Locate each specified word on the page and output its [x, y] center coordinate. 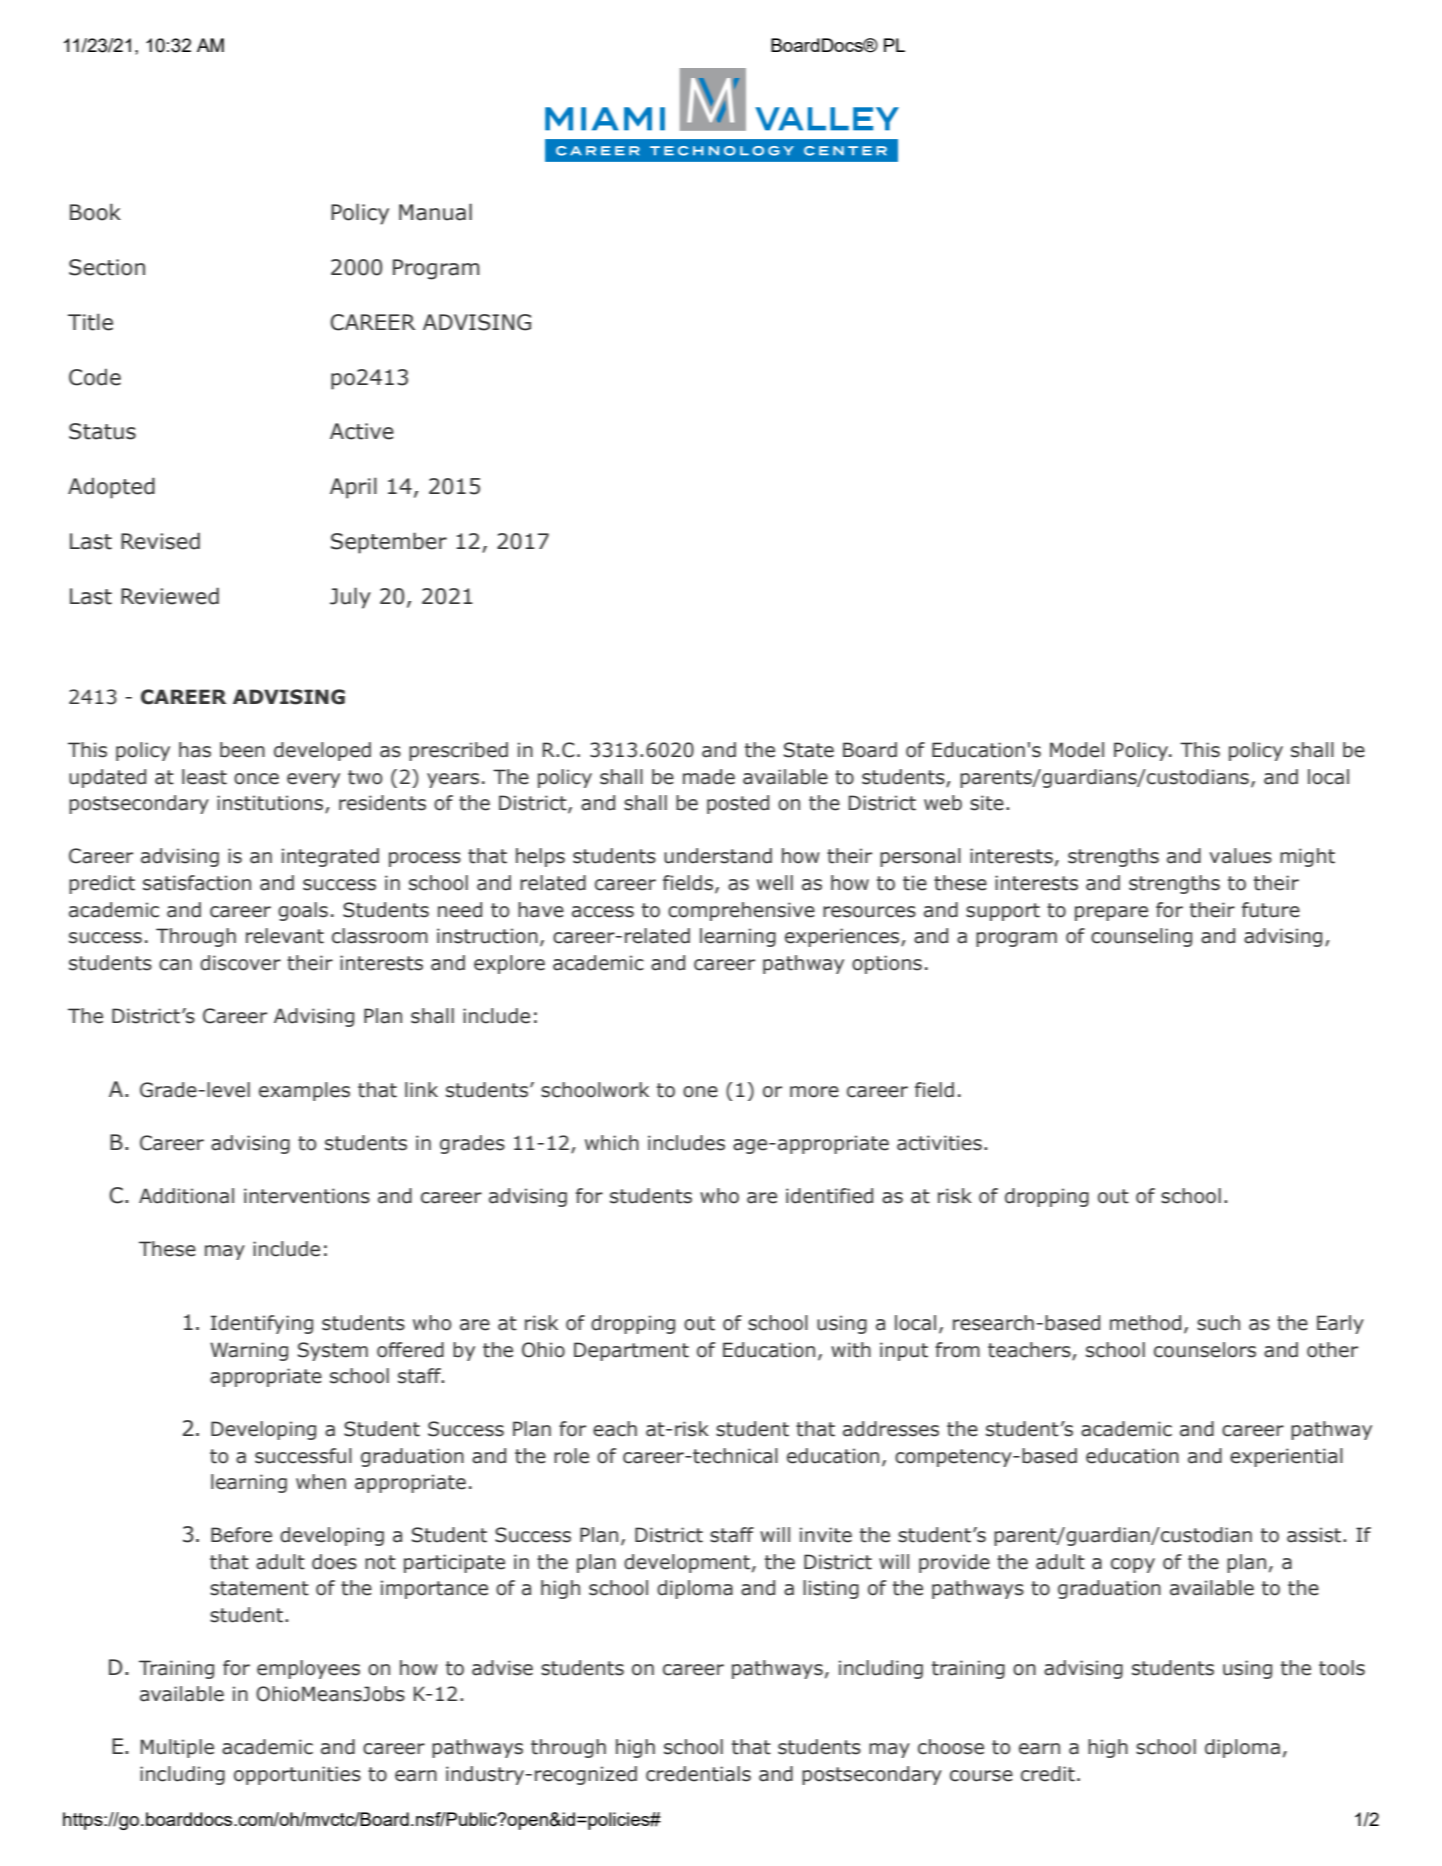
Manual [435, 212]
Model [1077, 750]
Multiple [177, 1748]
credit [1048, 1774]
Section [107, 267]
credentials [698, 1774]
